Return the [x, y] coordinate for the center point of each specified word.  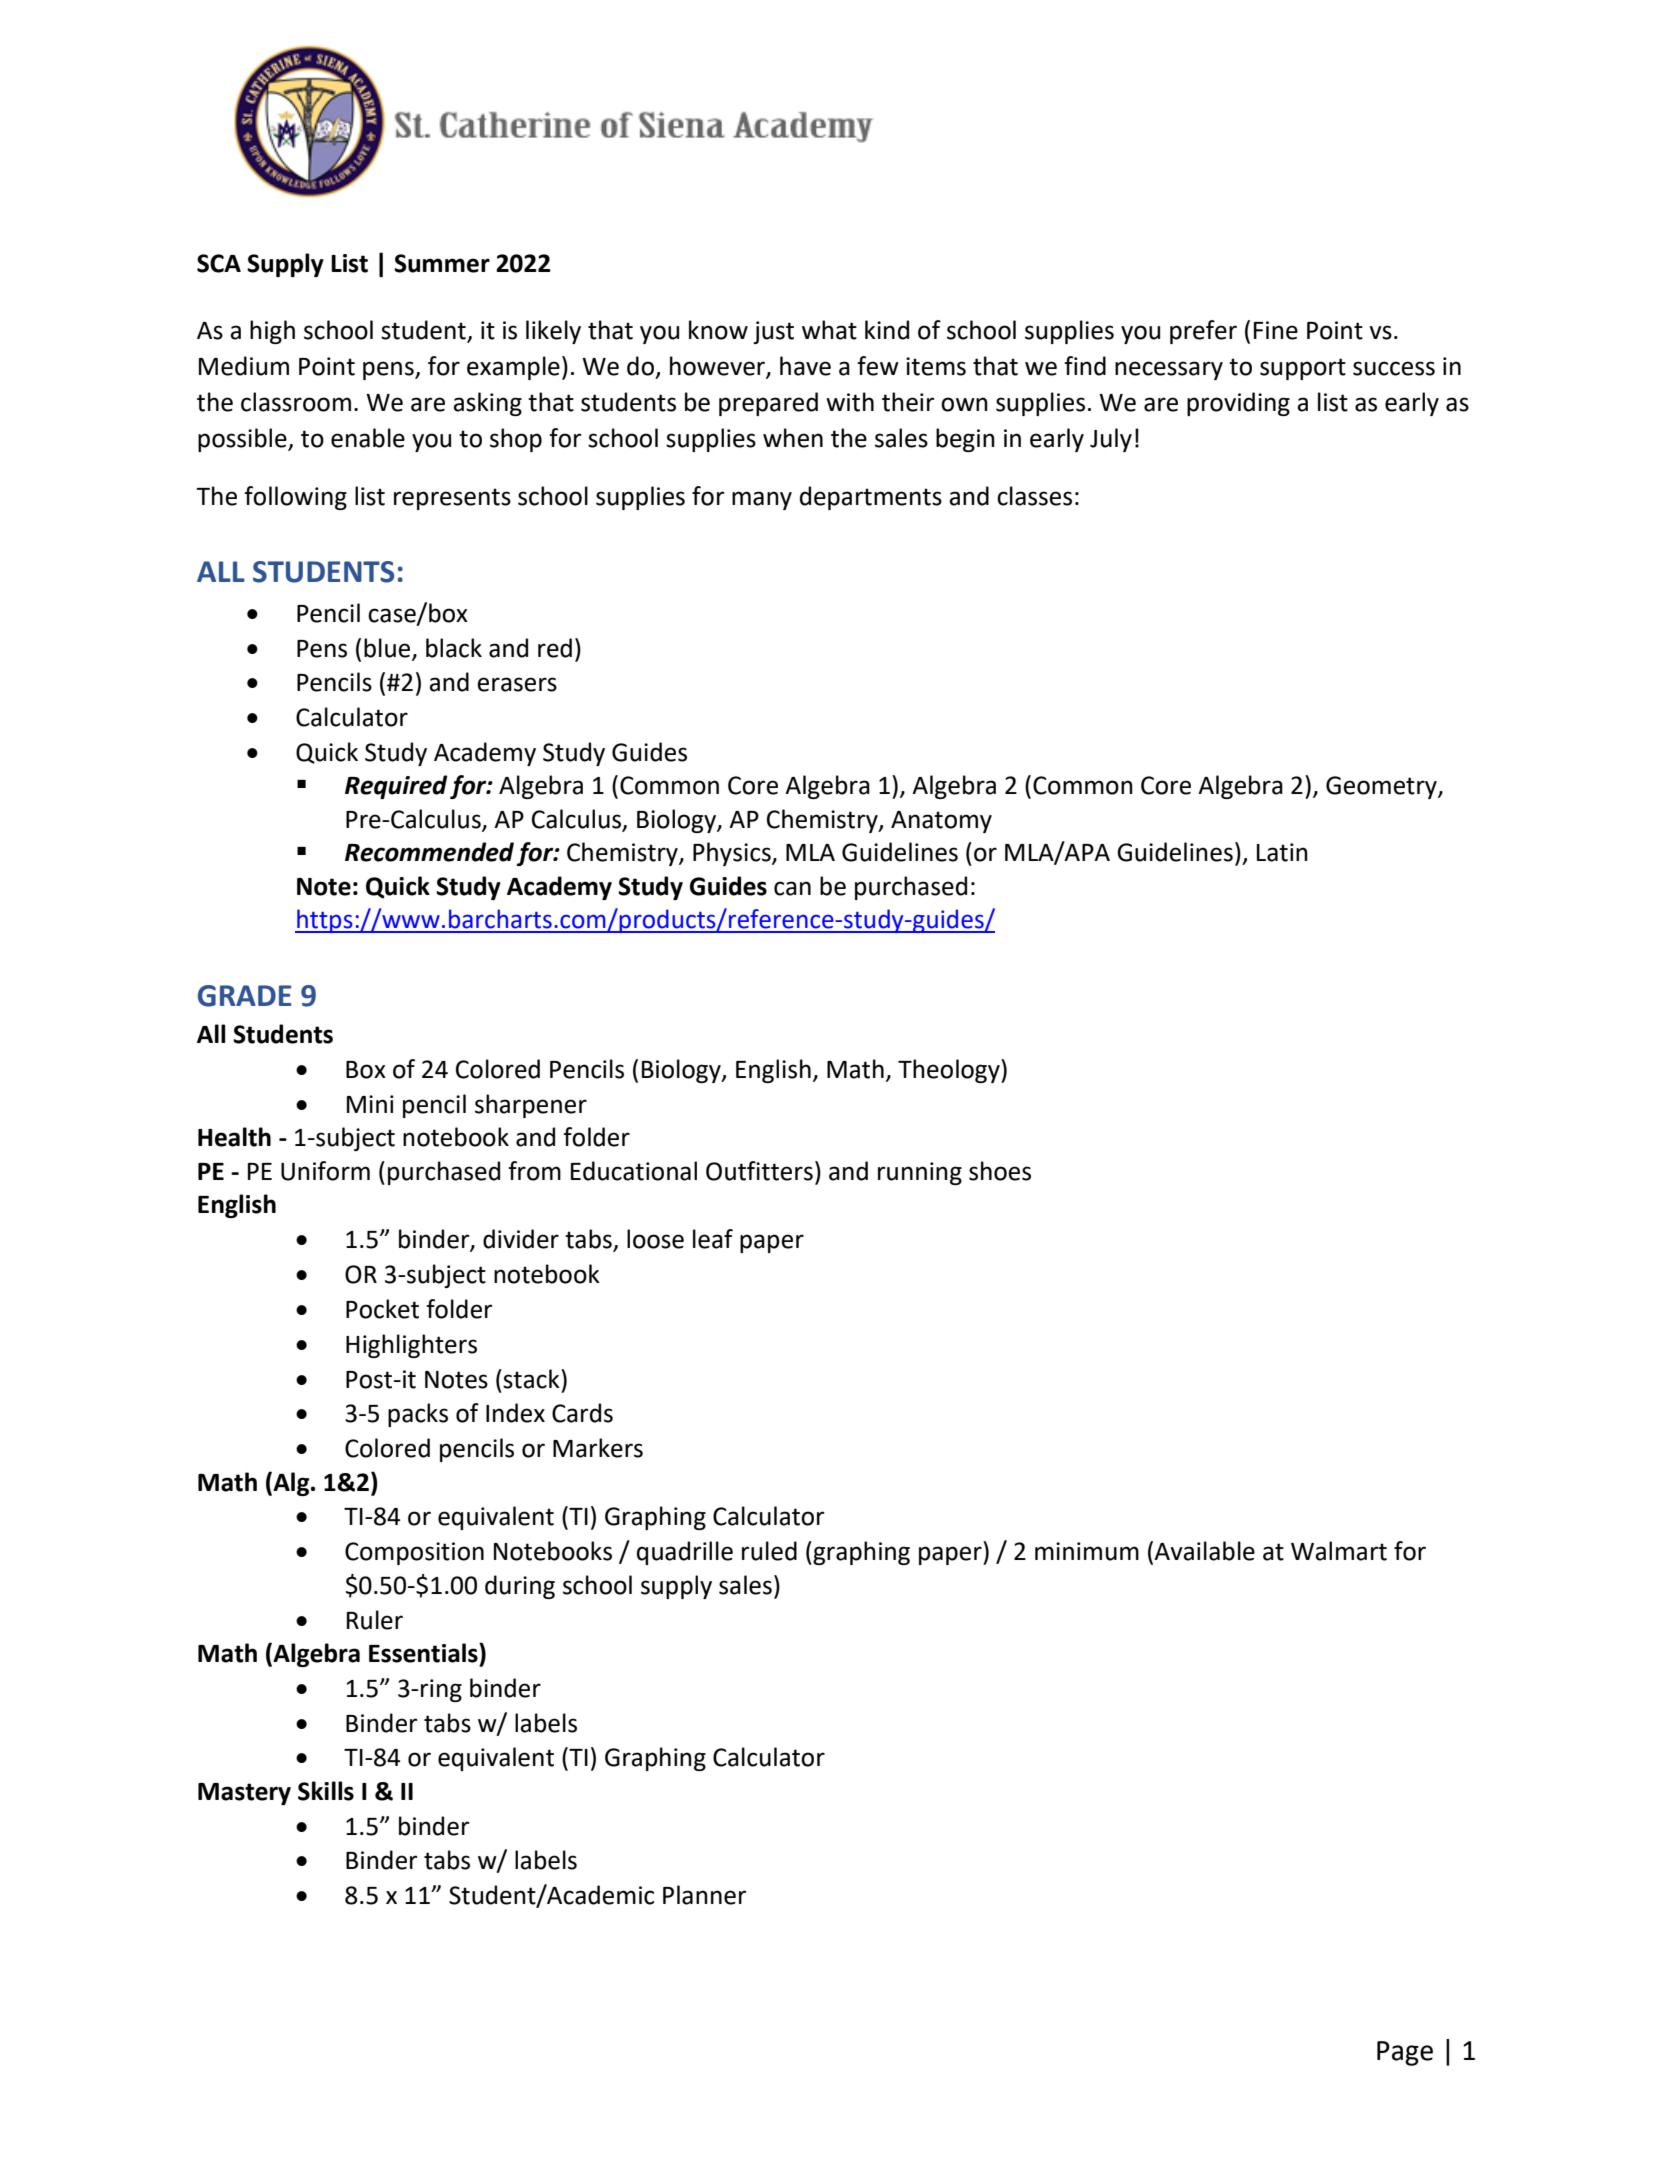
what [829, 330]
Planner [704, 1895]
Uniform [325, 1171]
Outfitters [759, 1171]
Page [1405, 2053]
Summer [442, 263]
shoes [1000, 1171]
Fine [1276, 330]
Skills [326, 1791]
